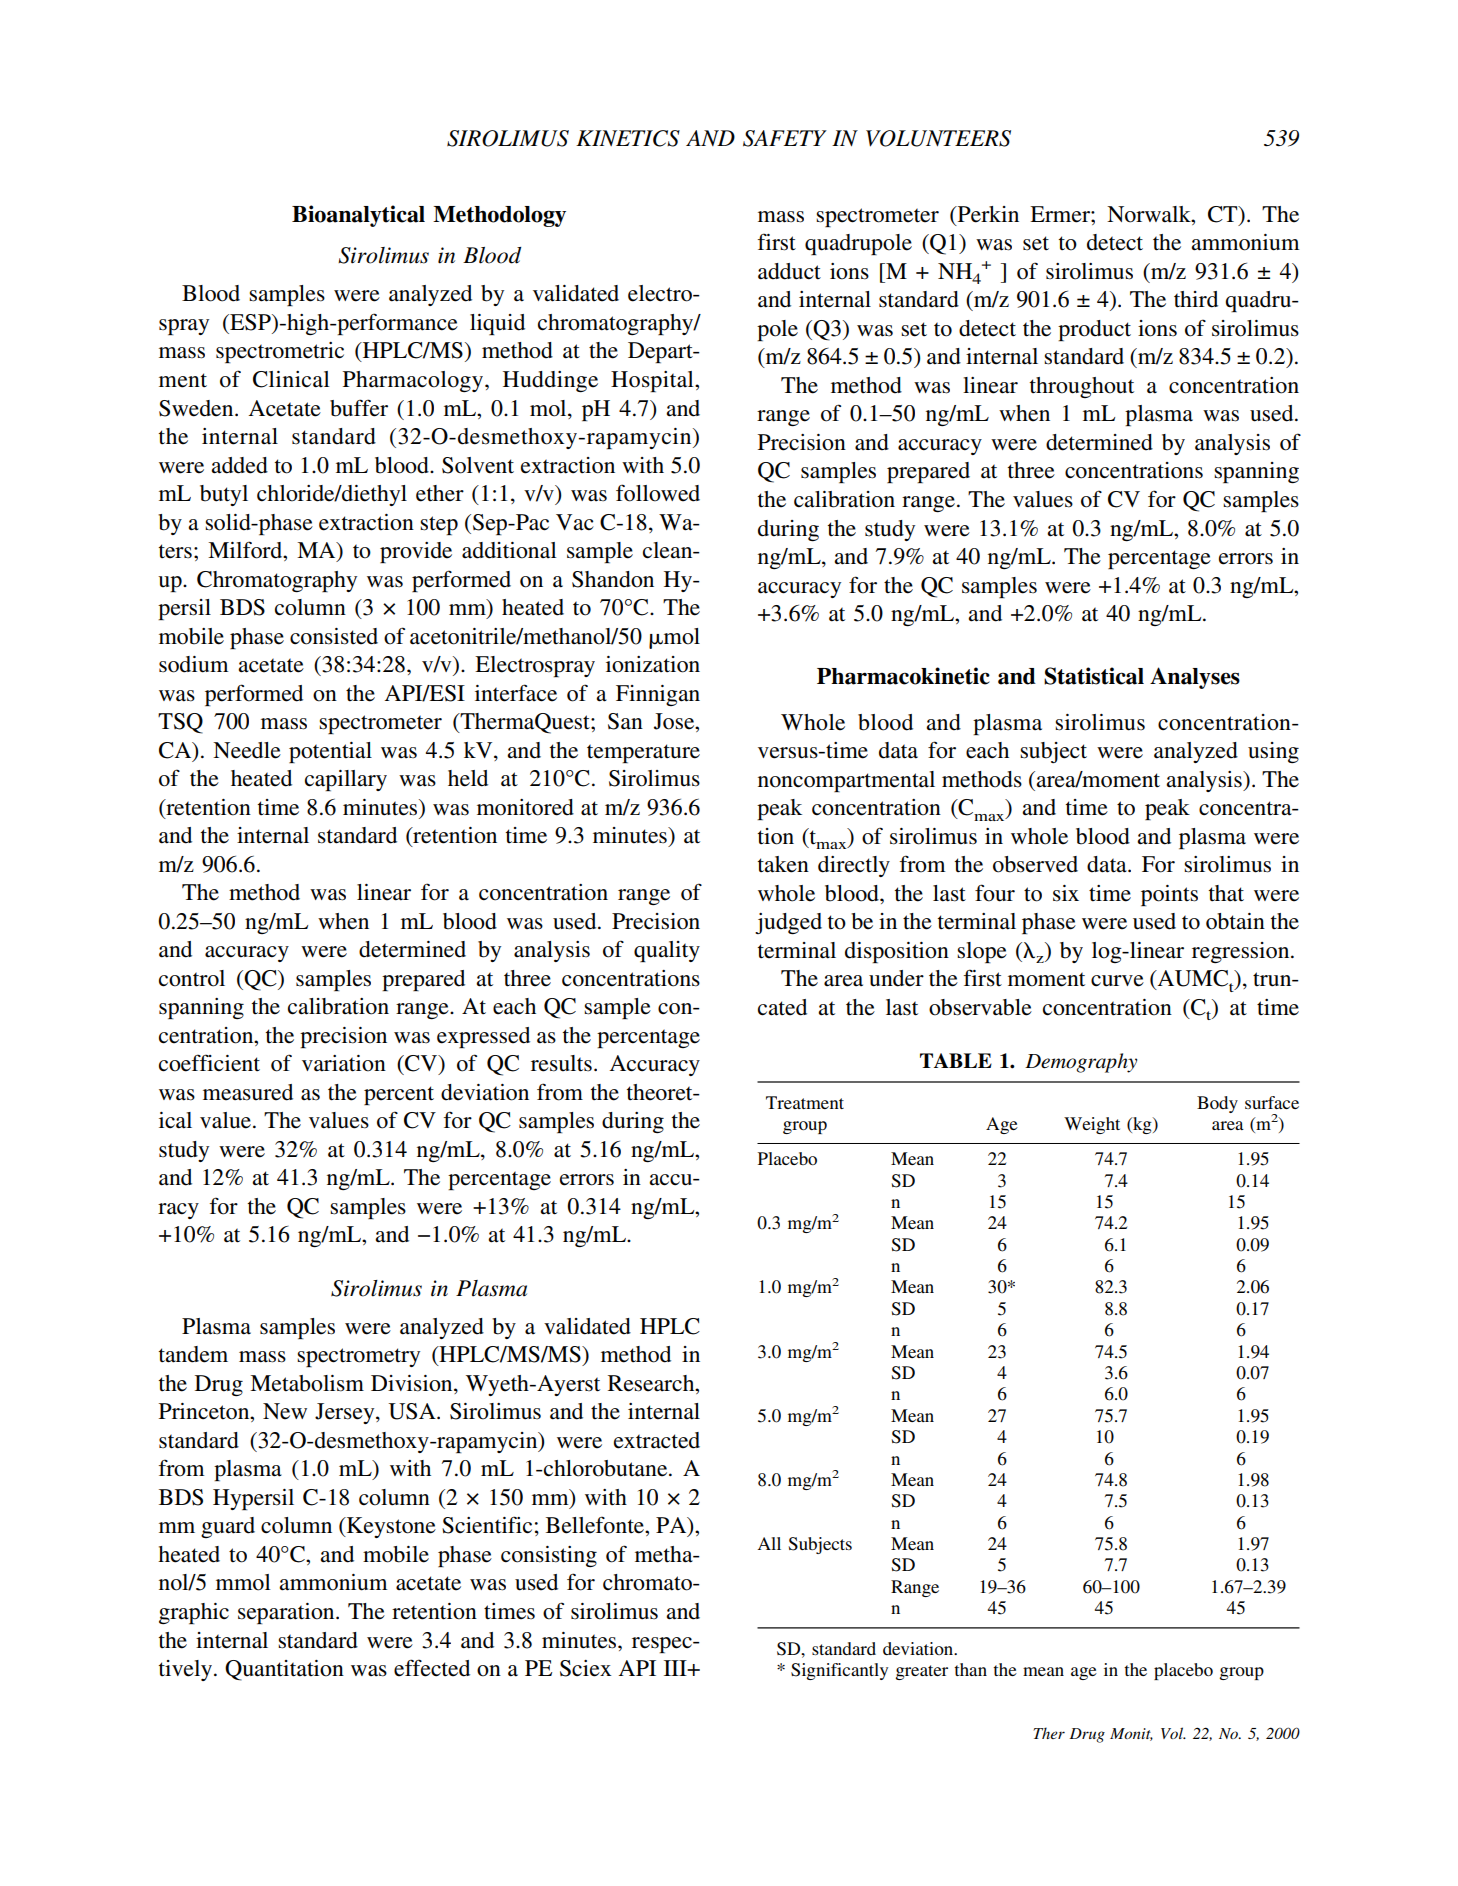 This image has height=1886, width=1458. Describe the element at coordinates (432, 1668) in the image. I see `effected` at that location.
